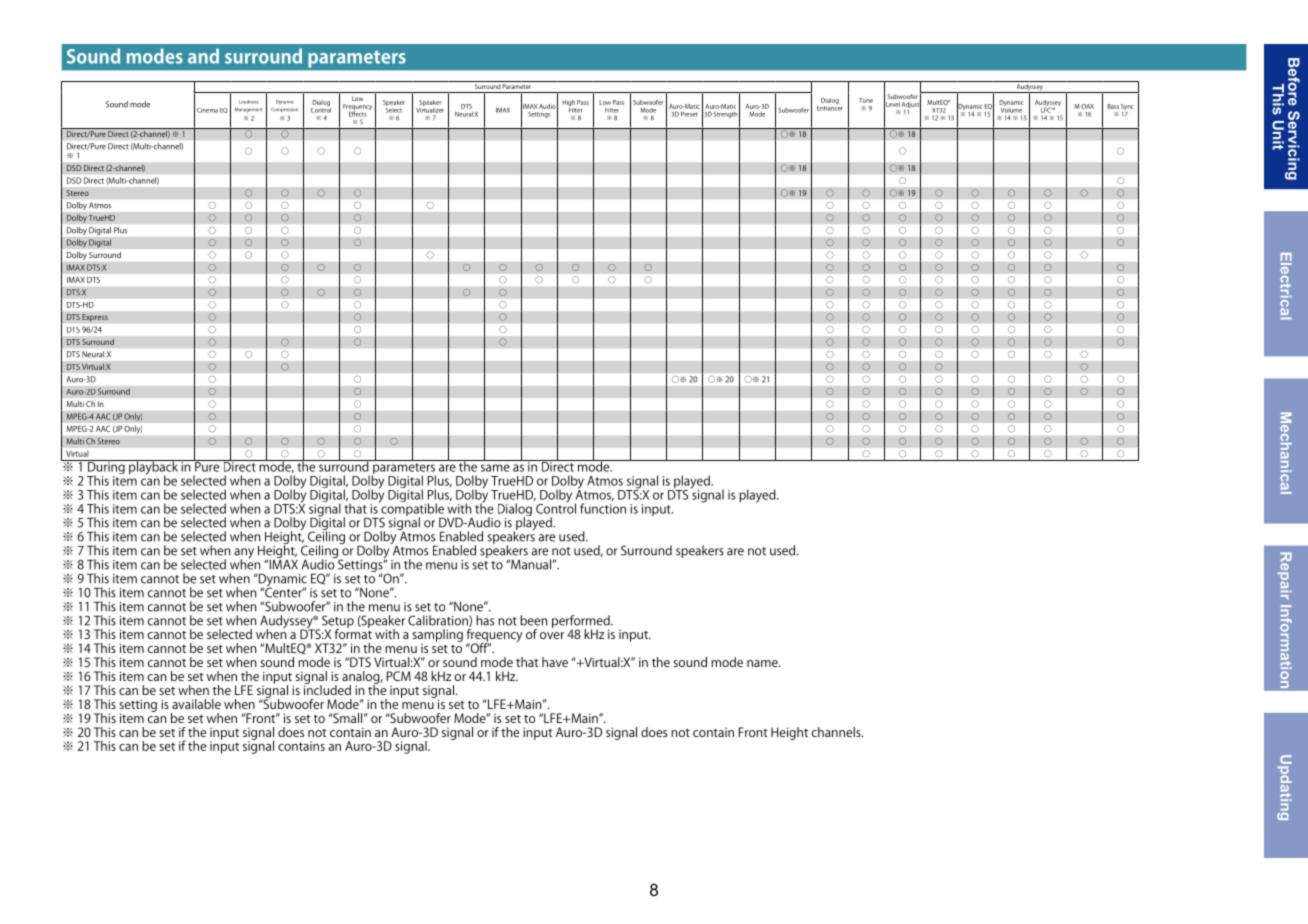 Image resolution: width=1308 pixels, height=924 pixels. I want to click on Volume, so click(1011, 109).
